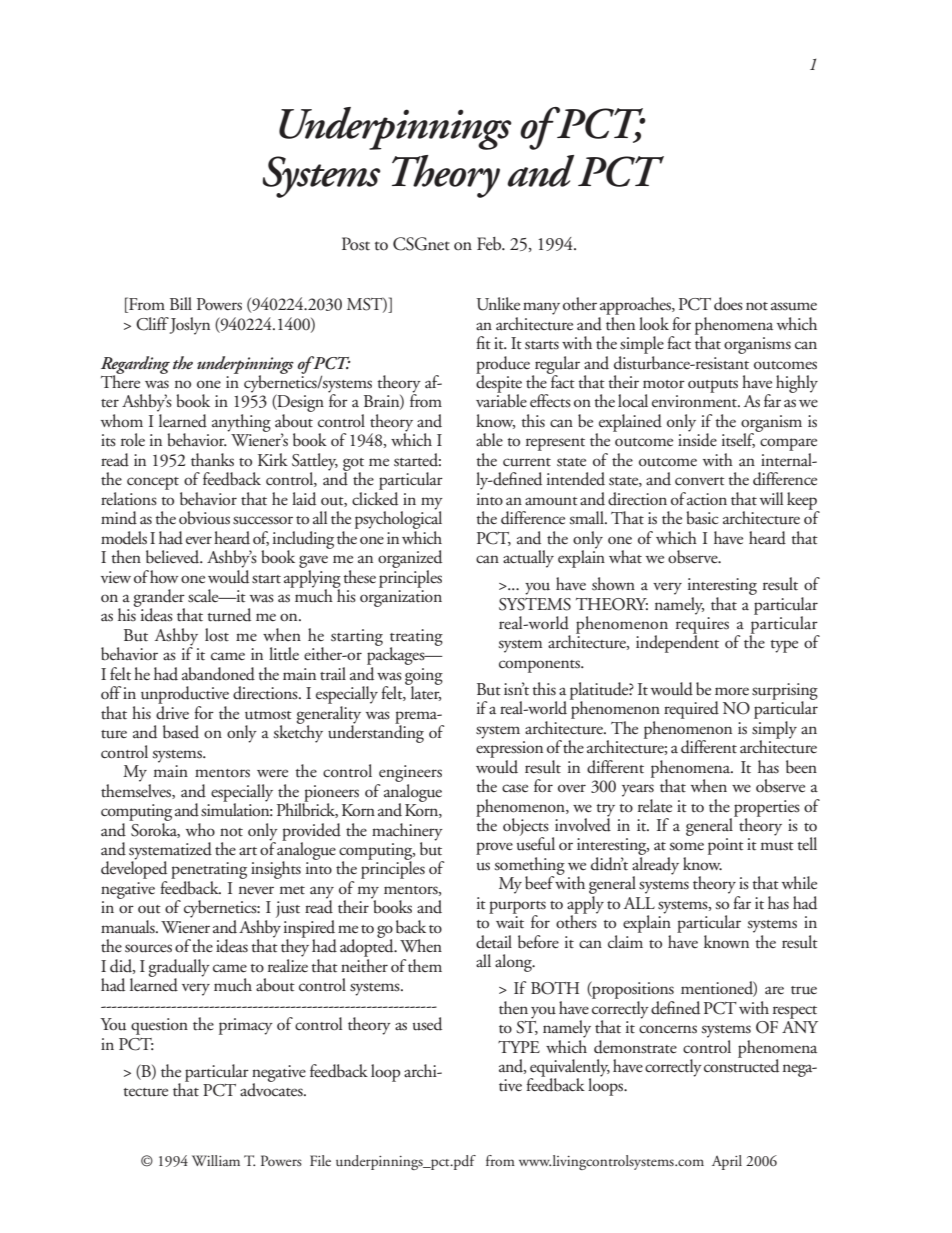 The height and width of the screenshot is (1233, 952). Describe the element at coordinates (398, 519) in the screenshot. I see `psychological` at that location.
